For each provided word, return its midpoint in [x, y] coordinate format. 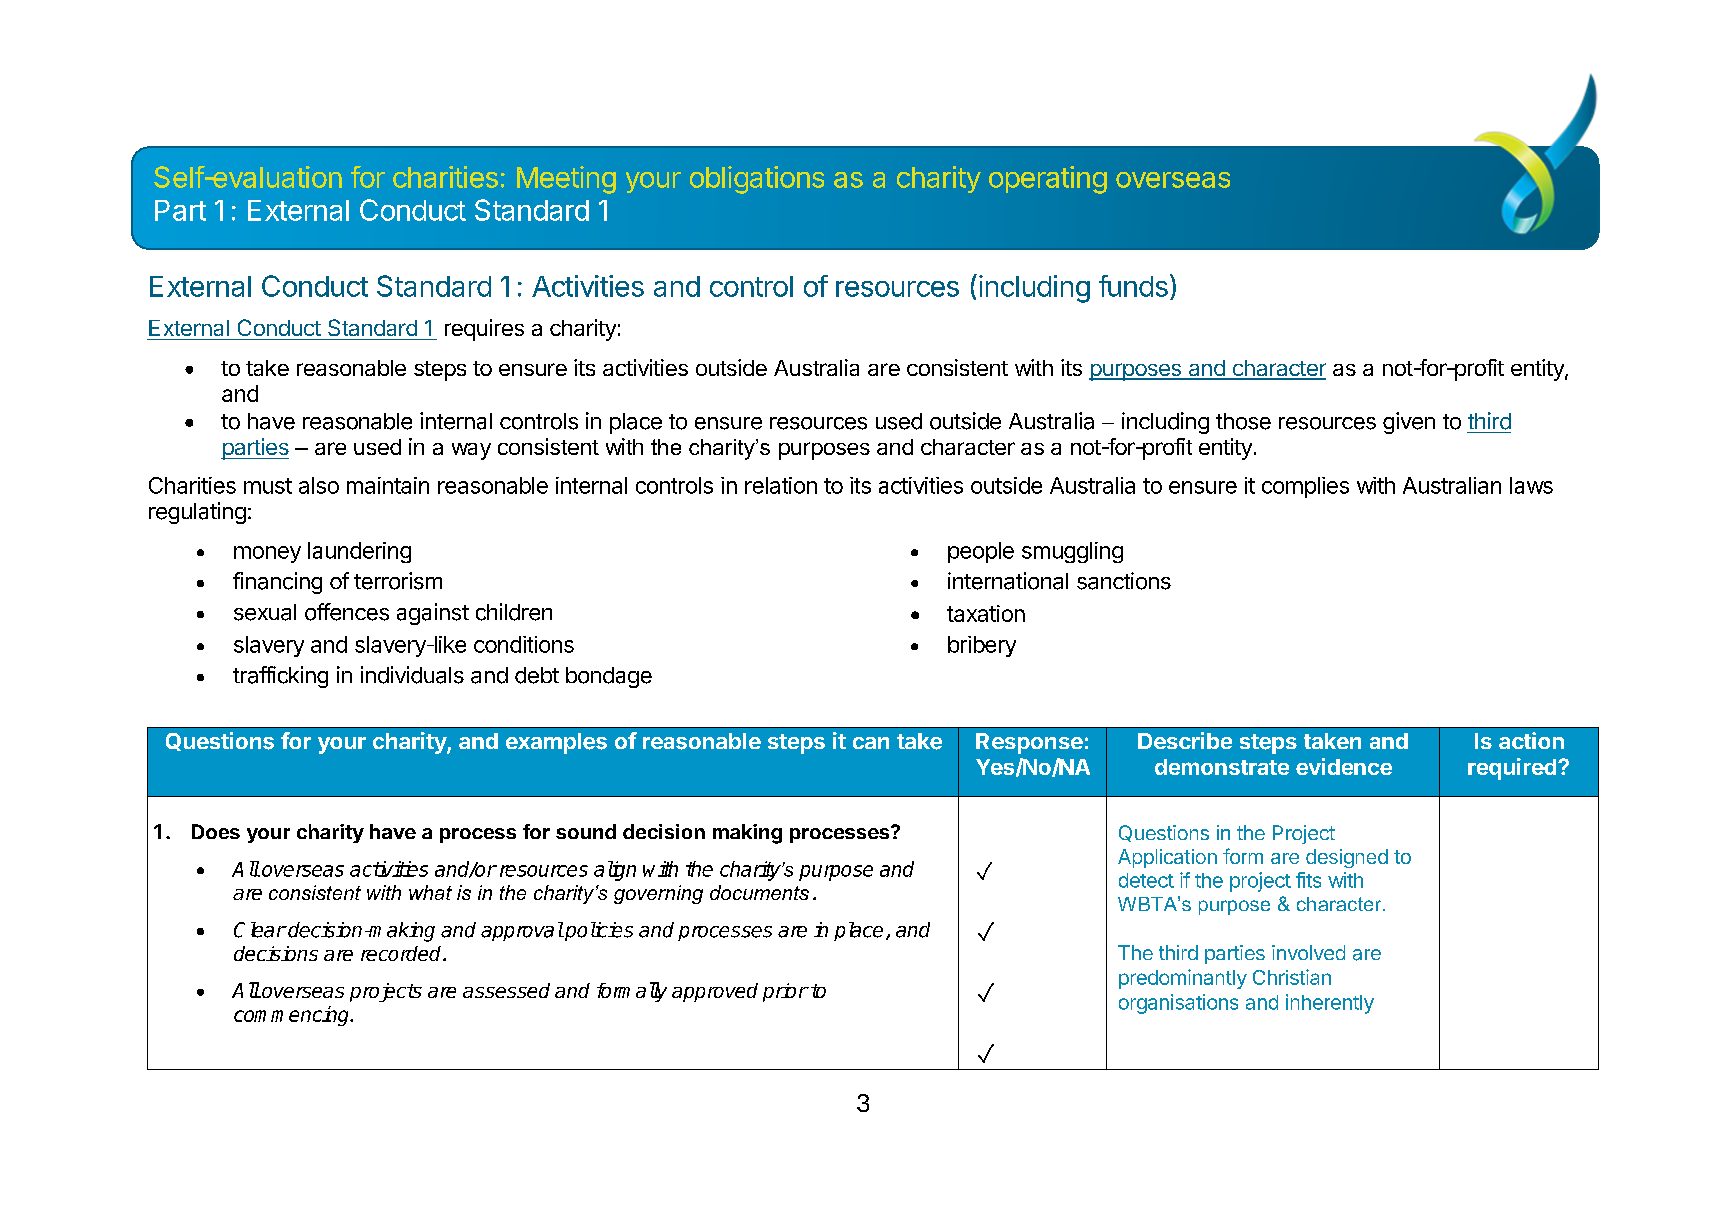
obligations [757, 180]
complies [1305, 487]
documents [759, 892]
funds [1133, 286]
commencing [293, 1016]
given [1409, 423]
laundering [359, 552]
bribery [982, 646]
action [1531, 740]
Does [216, 831]
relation [781, 485]
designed [1347, 858]
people [981, 552]
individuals [412, 675]
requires [484, 330]
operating [1048, 180]
